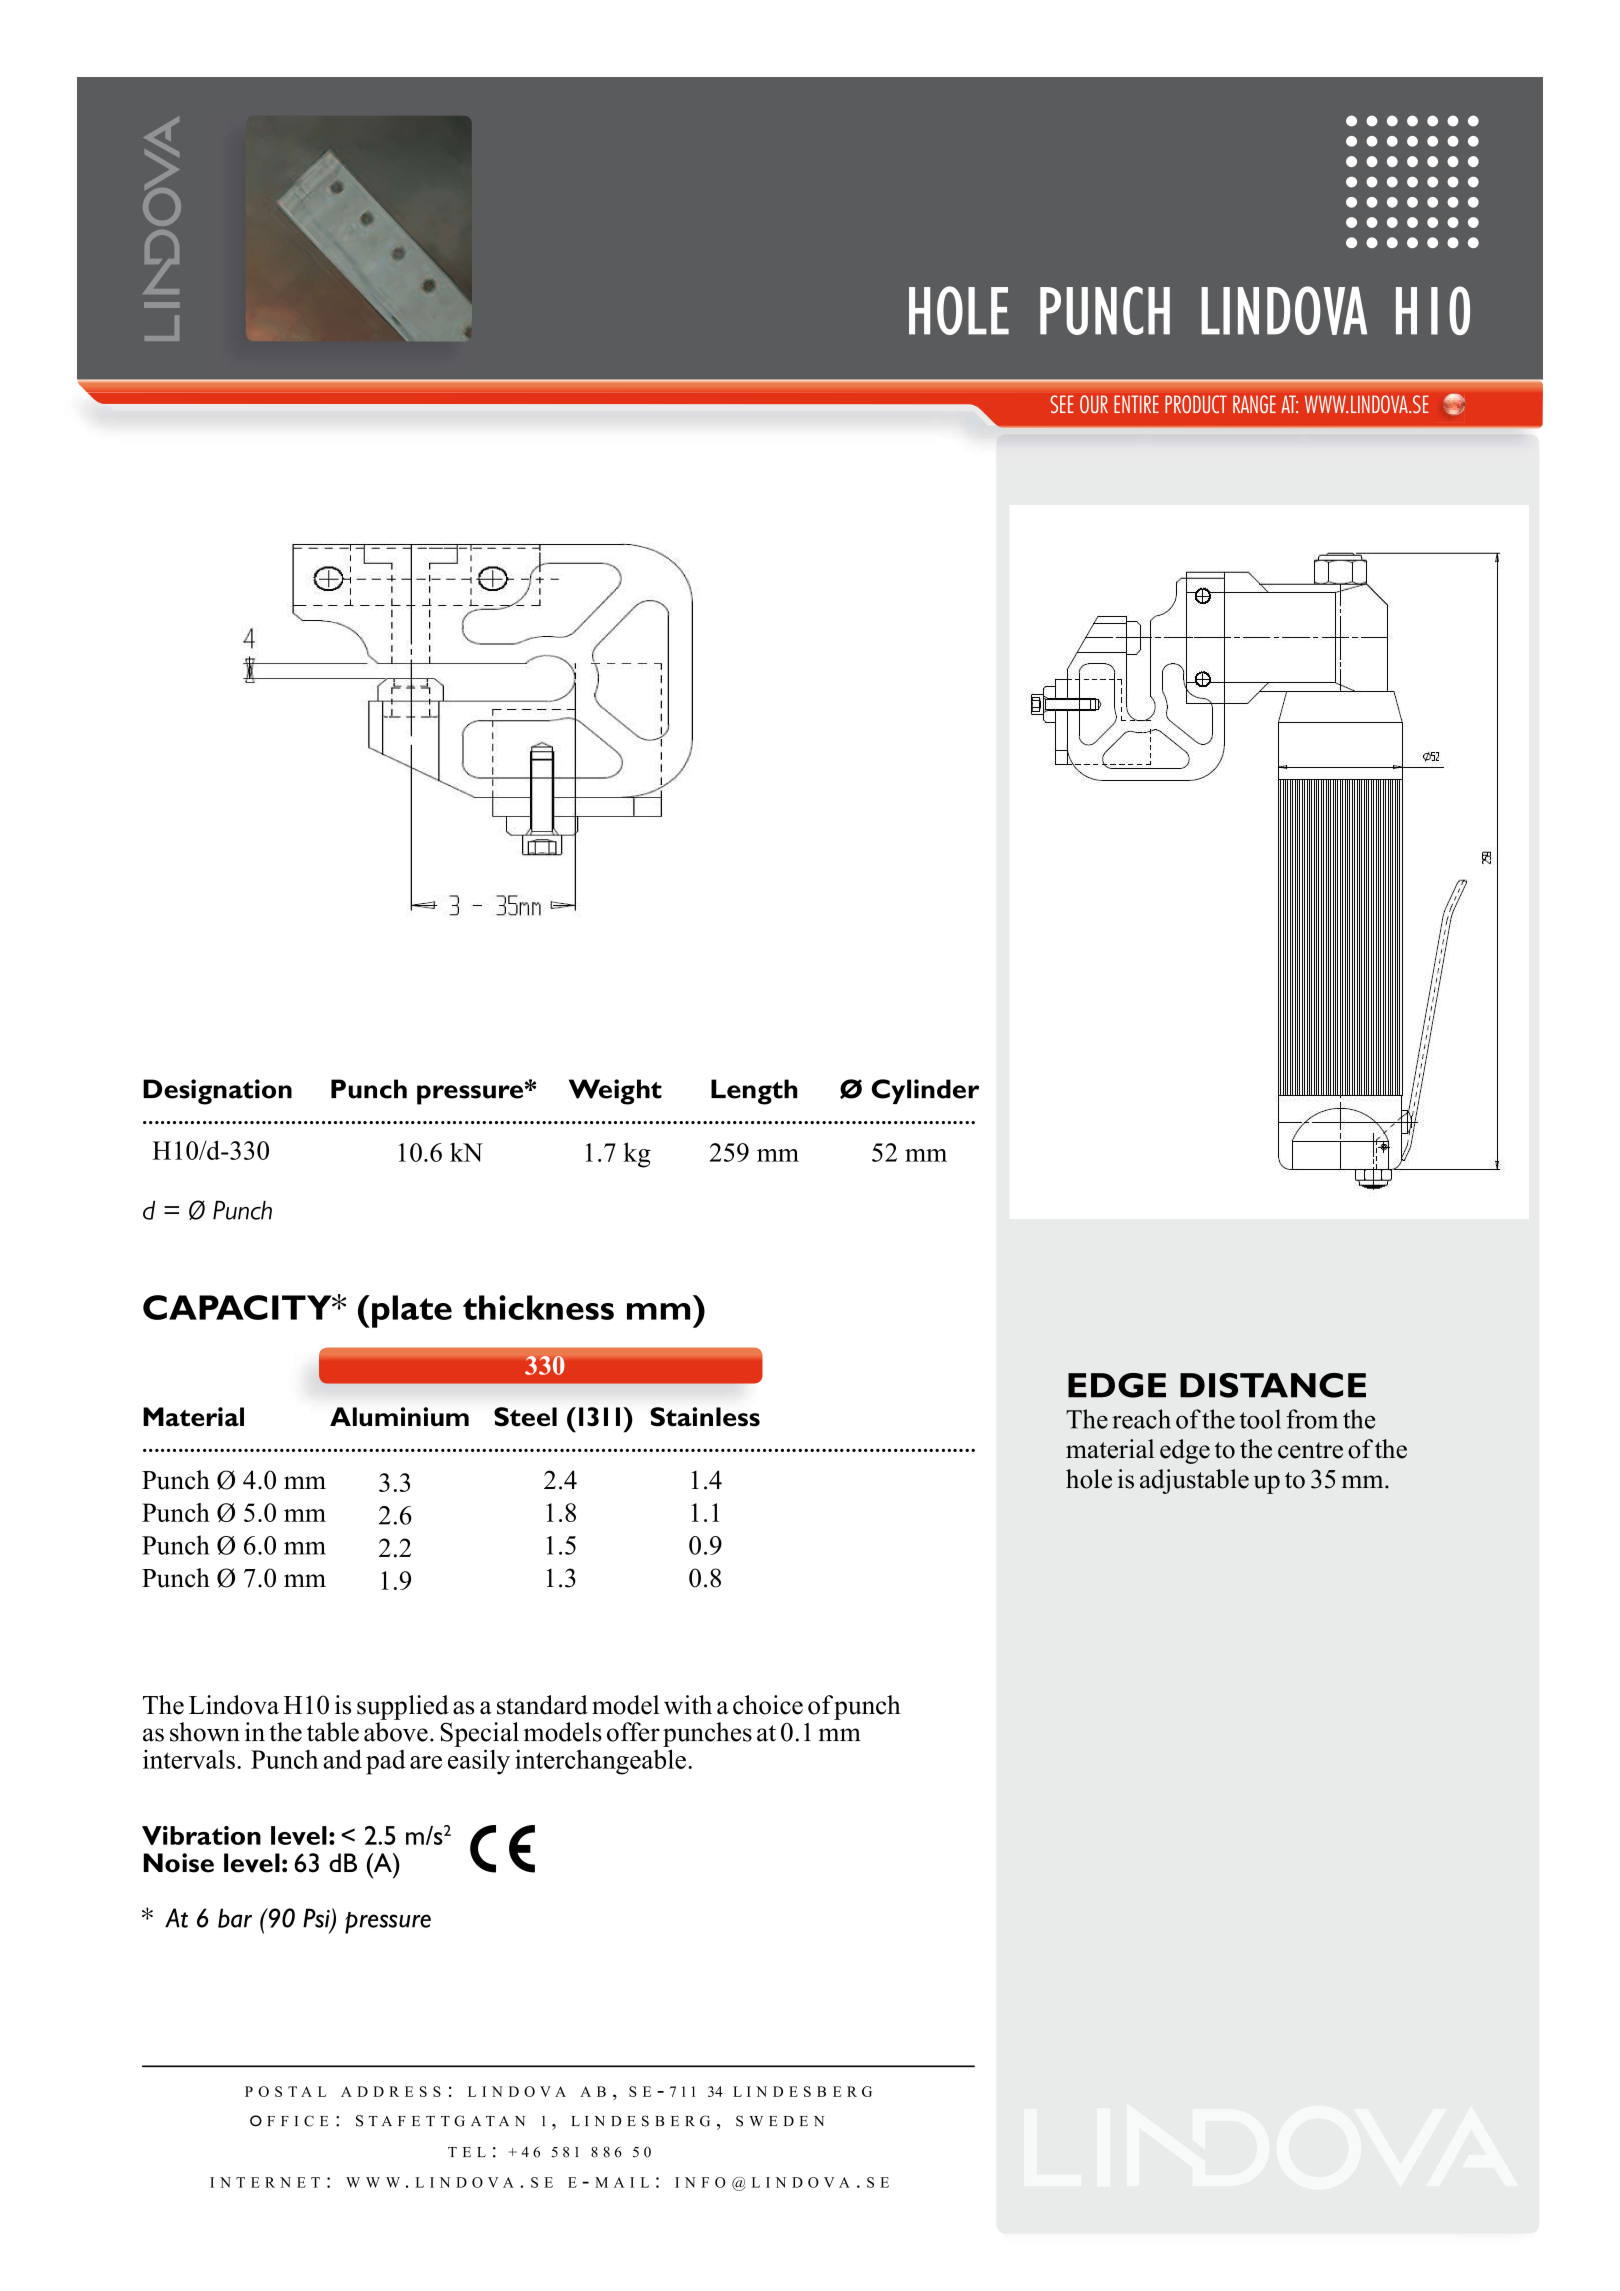 The height and width of the screenshot is (2291, 1620). Describe the element at coordinates (386, 1762) in the screenshot. I see `pad` at that location.
